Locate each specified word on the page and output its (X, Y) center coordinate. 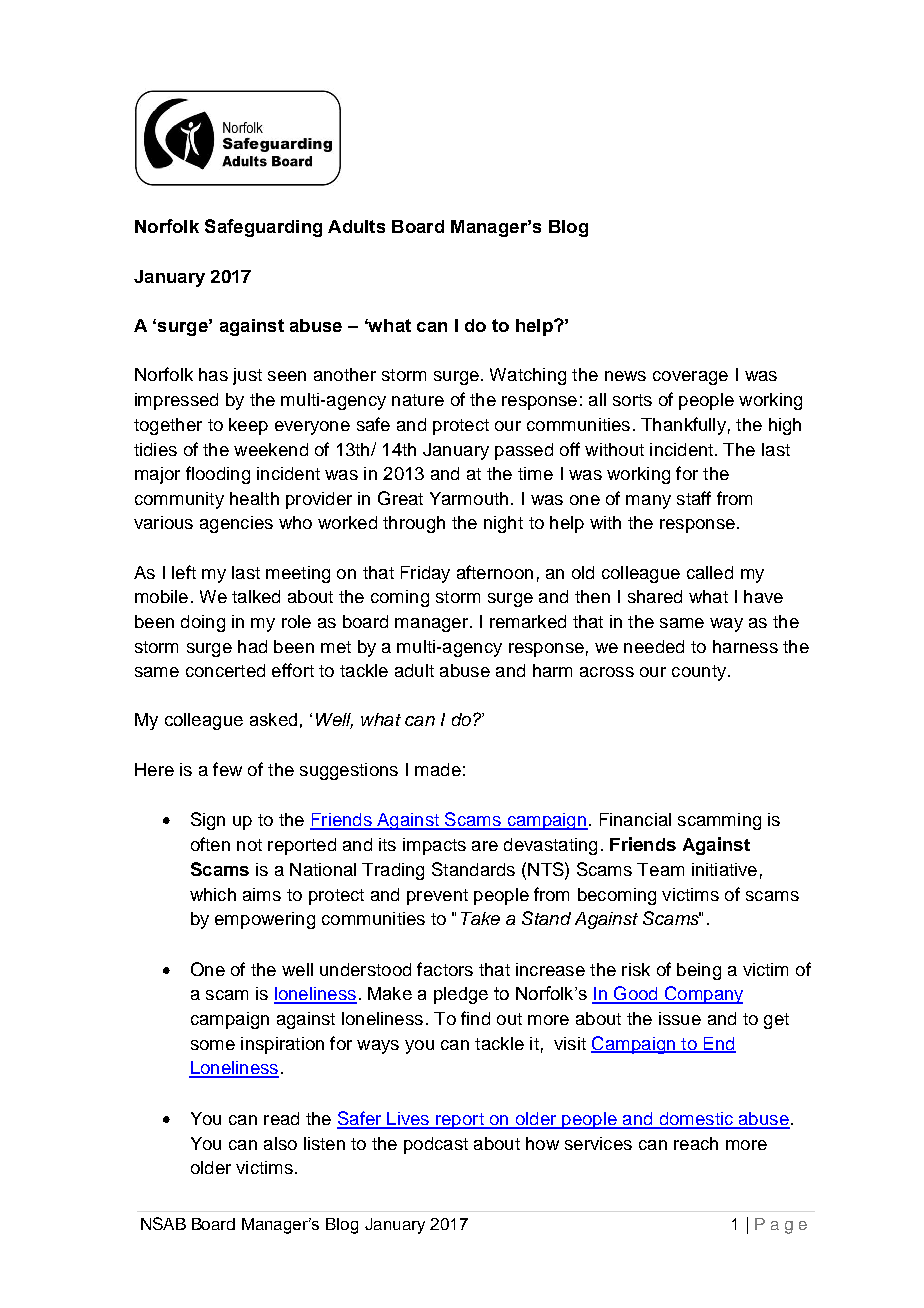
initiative (724, 869)
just (247, 376)
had (252, 646)
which (213, 894)
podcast (436, 1145)
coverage (690, 378)
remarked (528, 621)
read (281, 1118)
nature (418, 400)
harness (745, 646)
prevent (437, 897)
